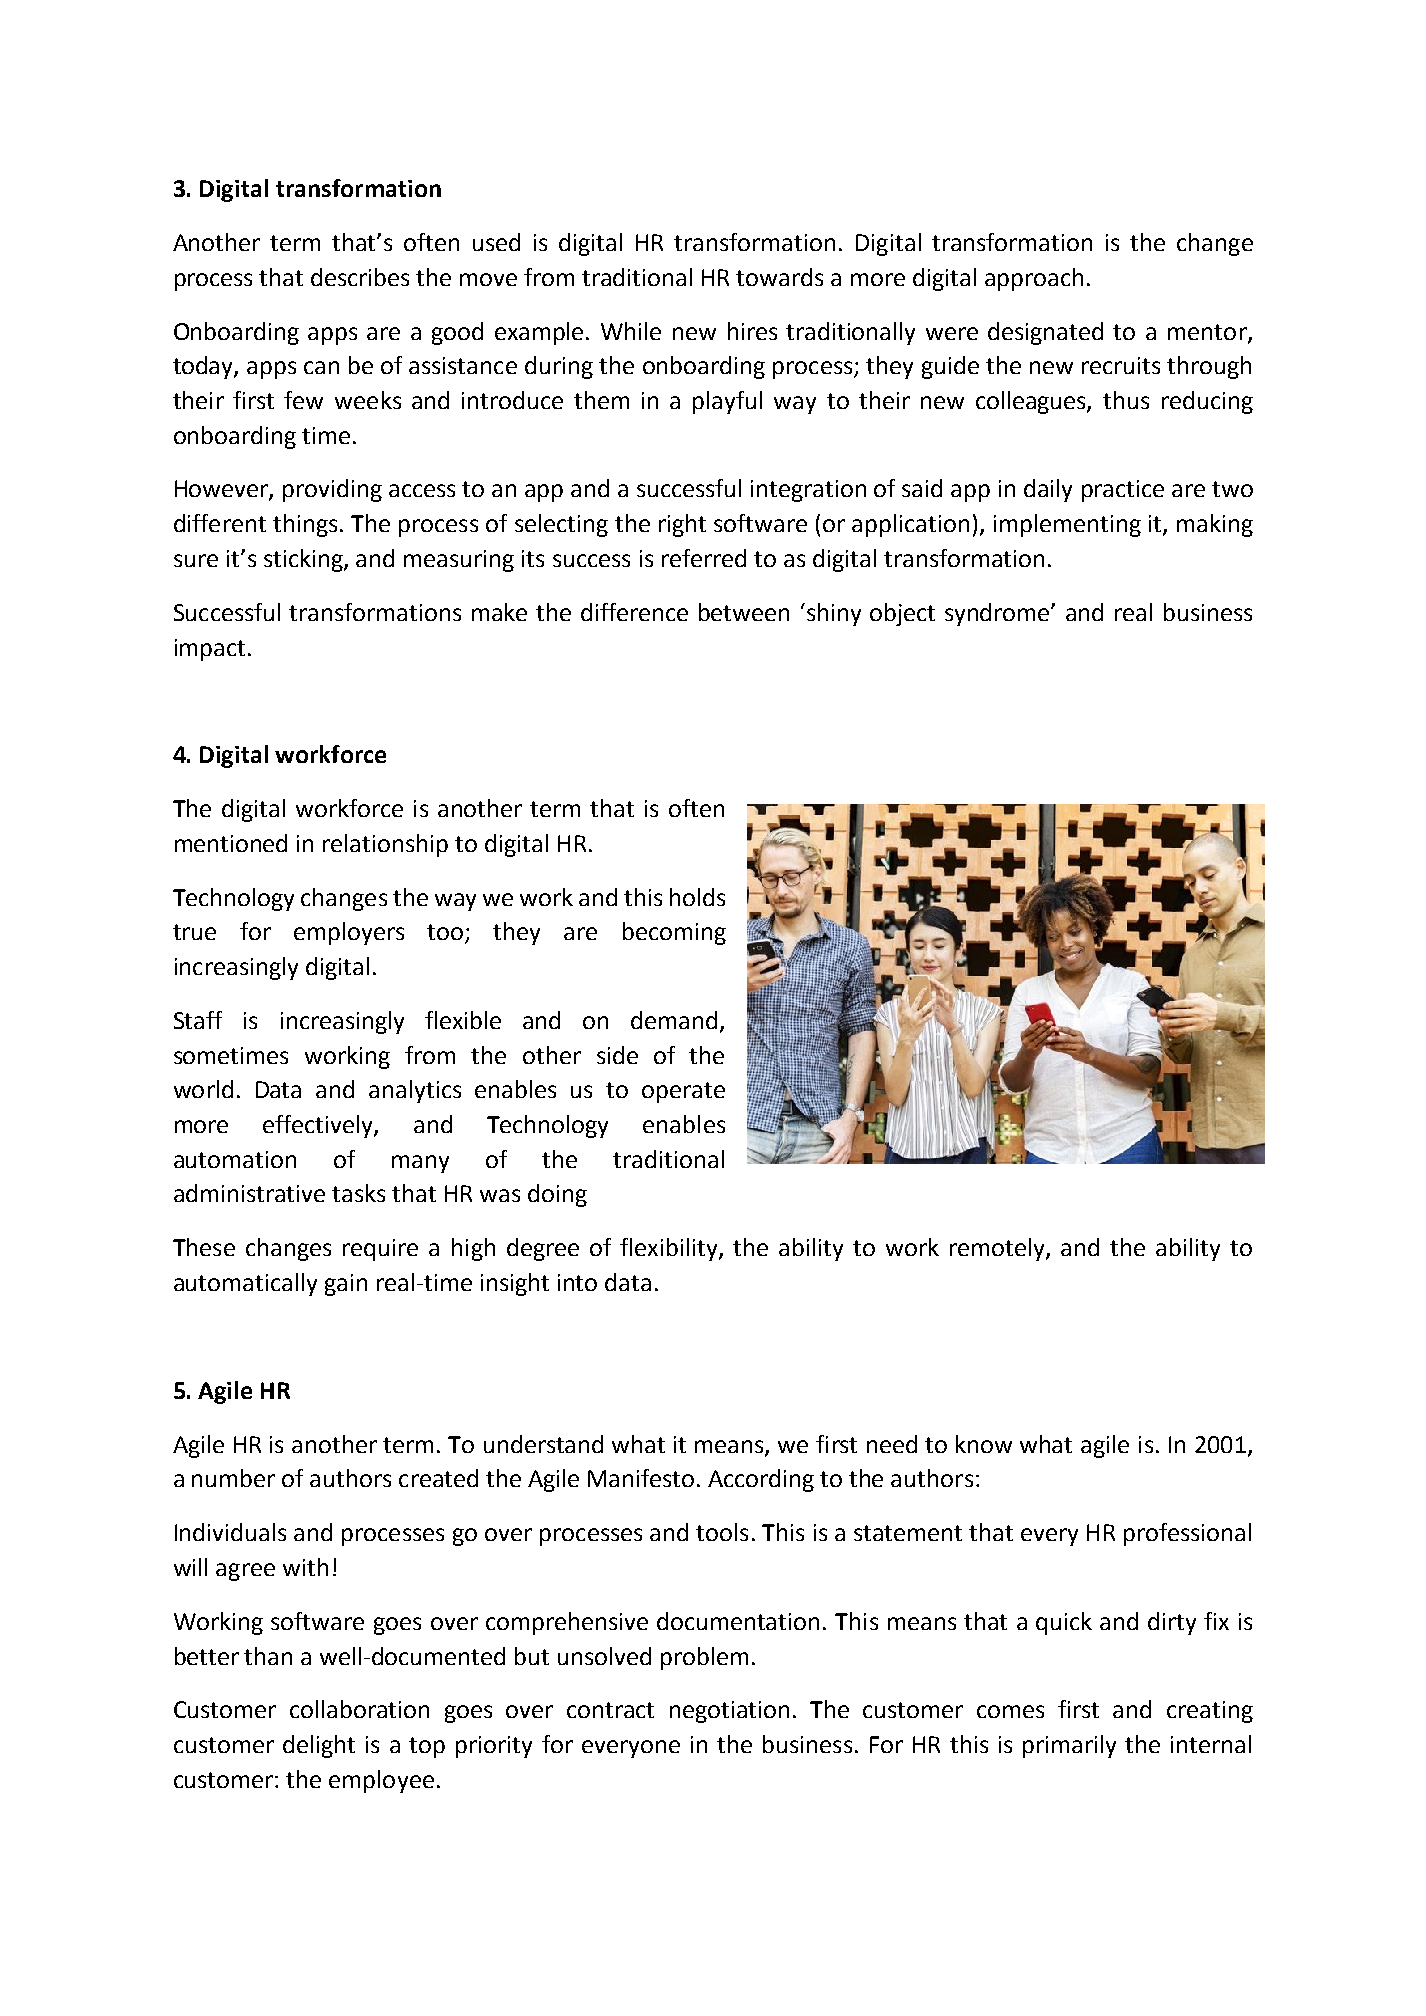 The image size is (1426, 2016). Describe the element at coordinates (358, 1193) in the page. I see `tasks` at that location.
